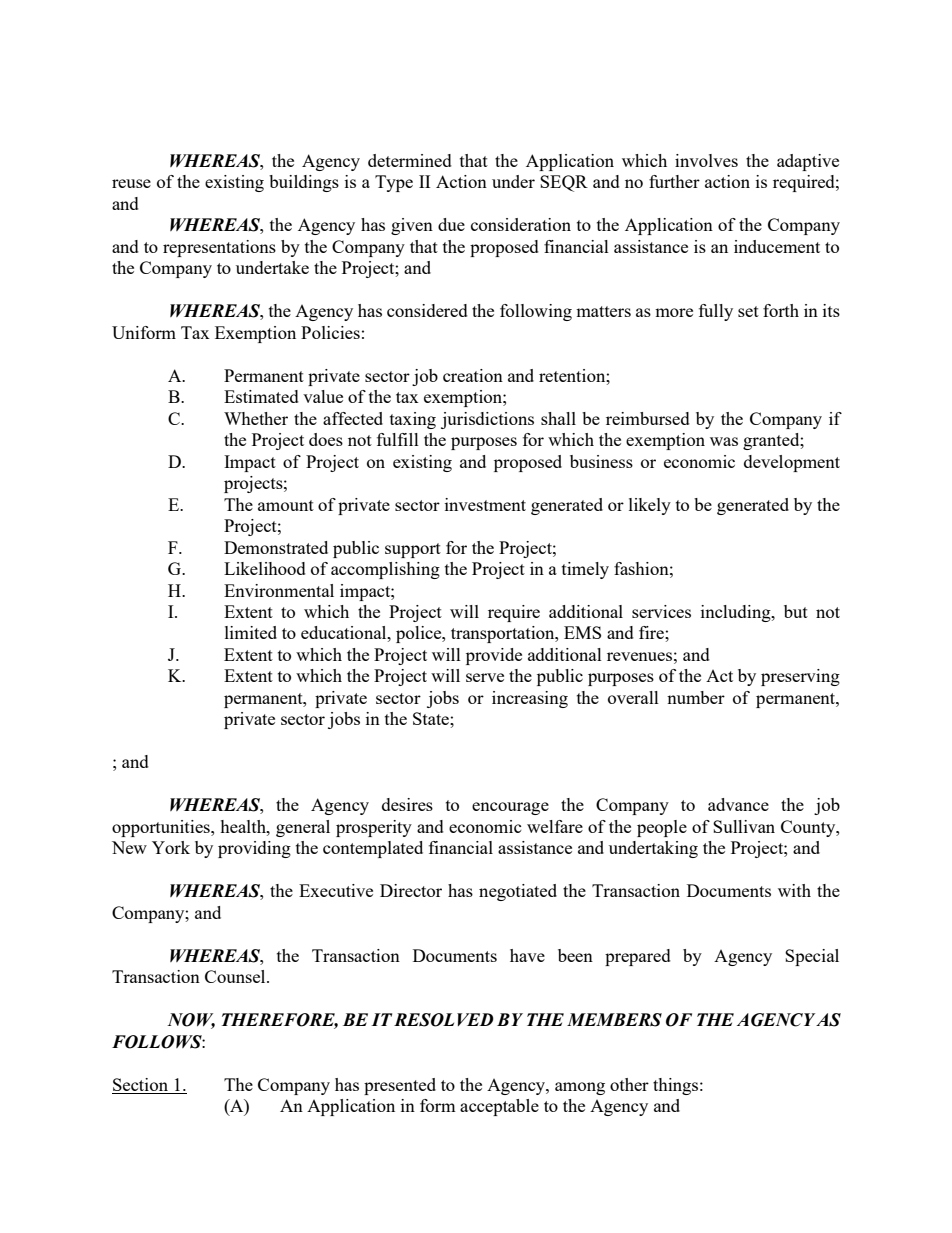 The image size is (952, 1233). What do you see at coordinates (706, 160) in the document?
I see `involves` at bounding box center [706, 160].
